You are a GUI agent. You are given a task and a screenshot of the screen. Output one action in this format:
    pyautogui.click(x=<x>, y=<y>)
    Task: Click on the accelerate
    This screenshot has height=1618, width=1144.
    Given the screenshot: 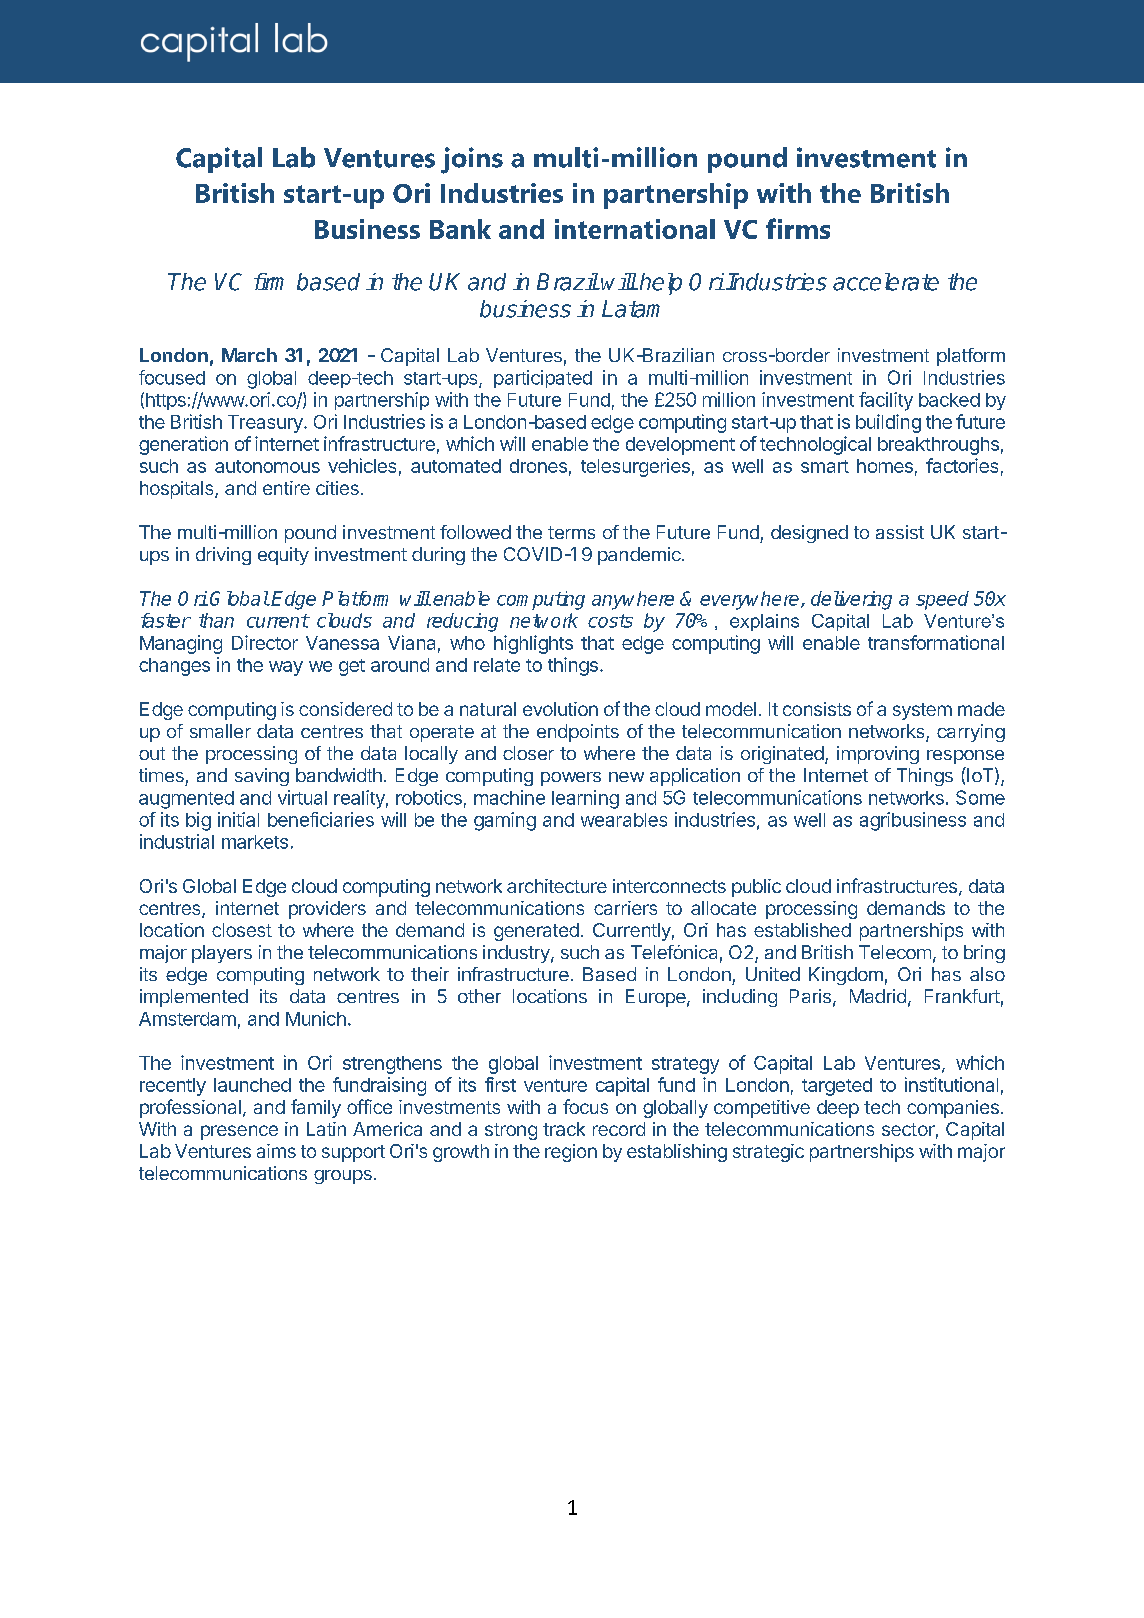 What is the action you would take?
    pyautogui.click(x=886, y=282)
